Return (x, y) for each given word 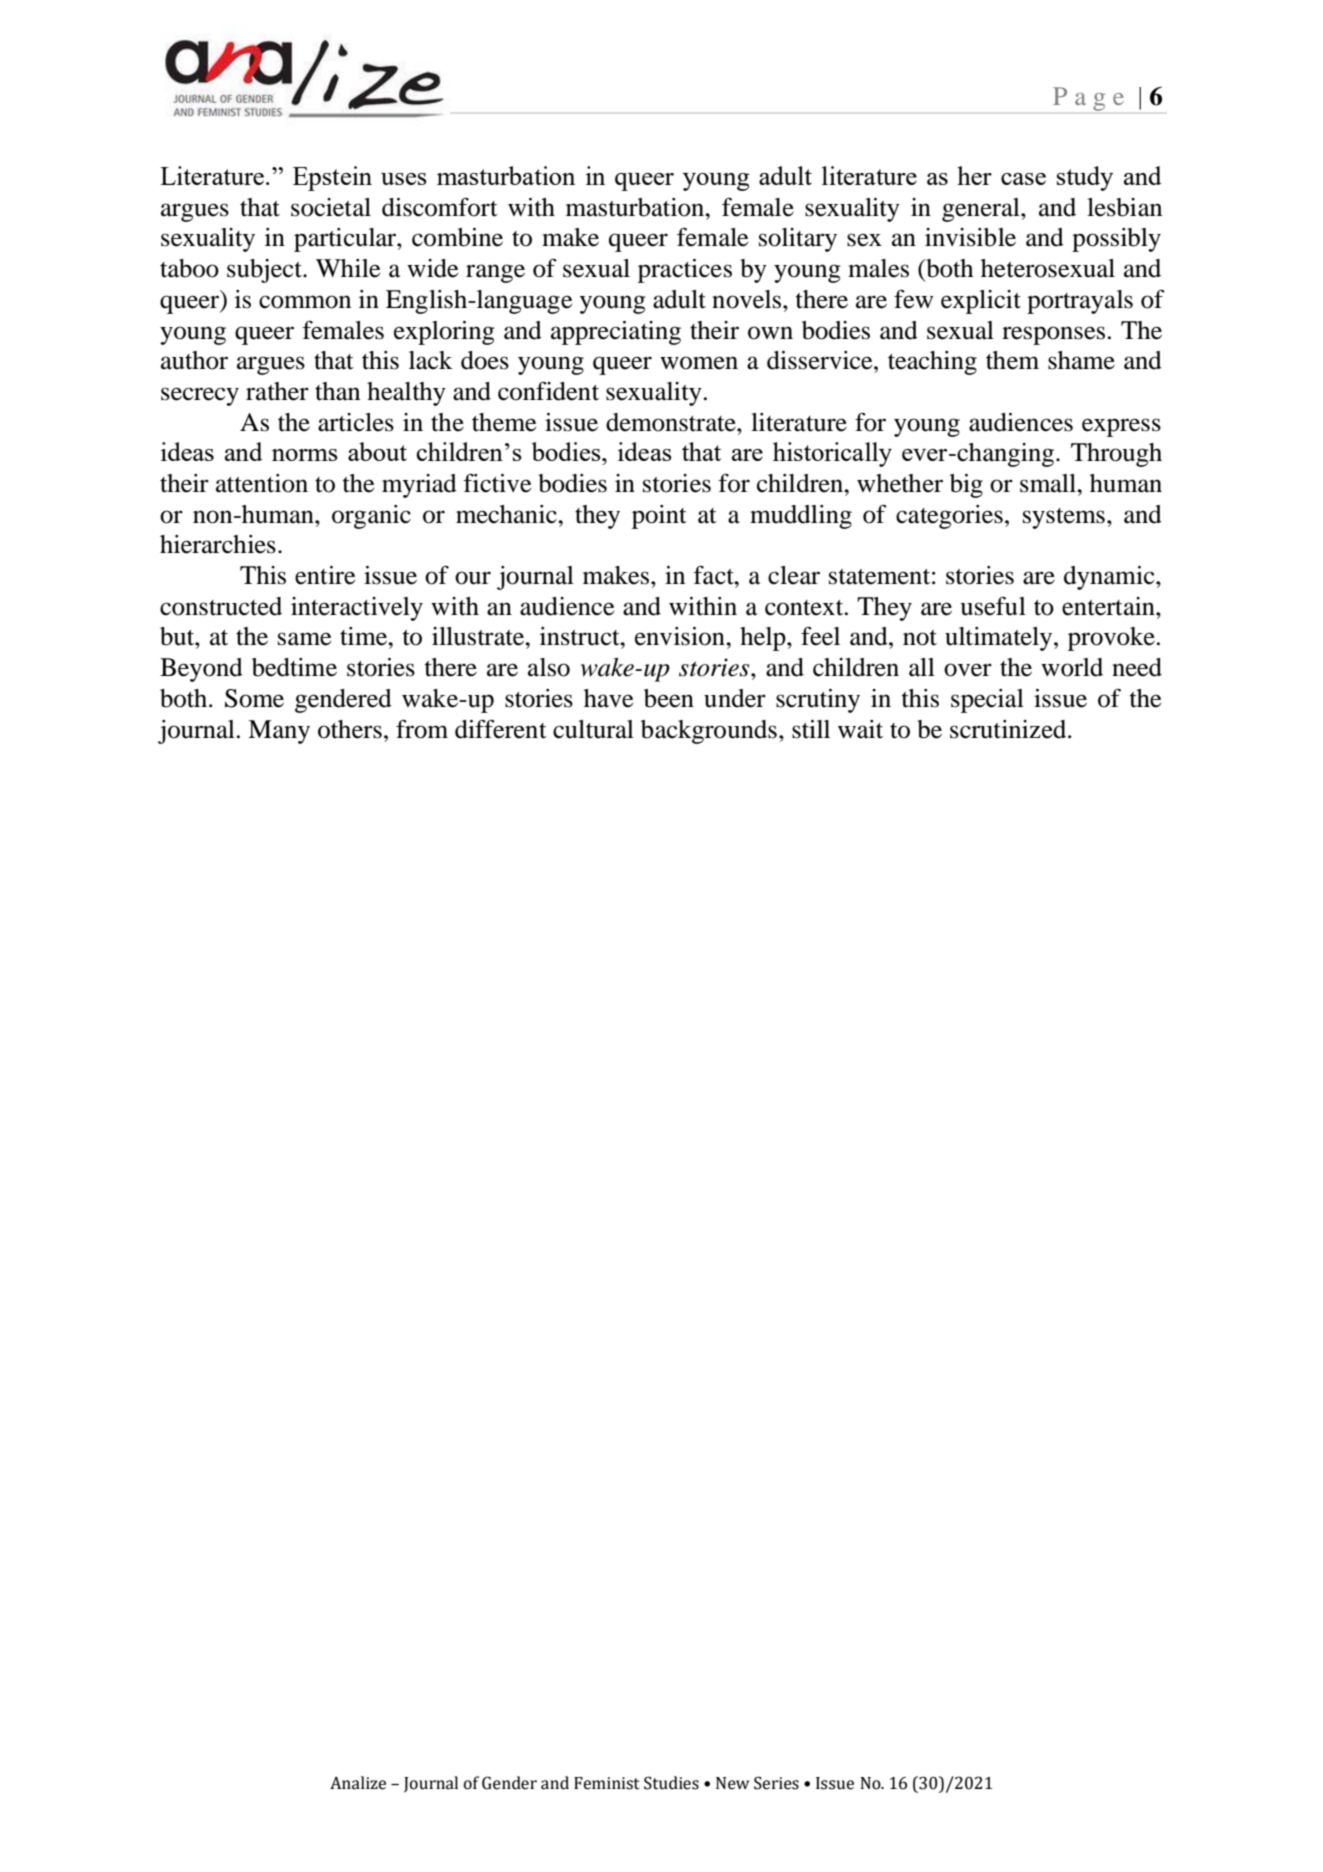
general (982, 210)
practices (685, 271)
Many (279, 732)
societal (331, 207)
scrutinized (1009, 729)
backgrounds (709, 732)
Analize (358, 1783)
